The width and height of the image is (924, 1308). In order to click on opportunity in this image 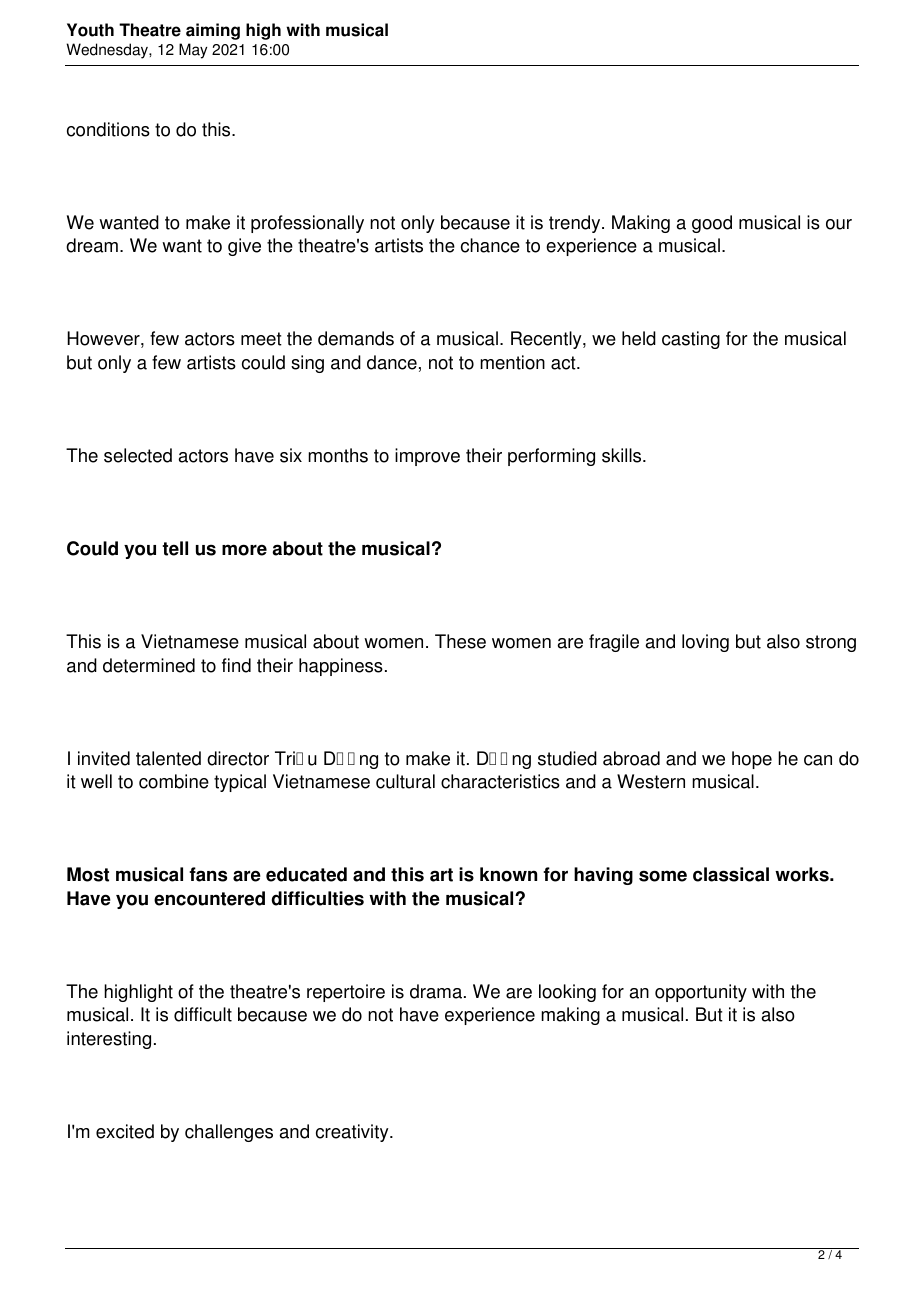, I will do `click(701, 993)`.
